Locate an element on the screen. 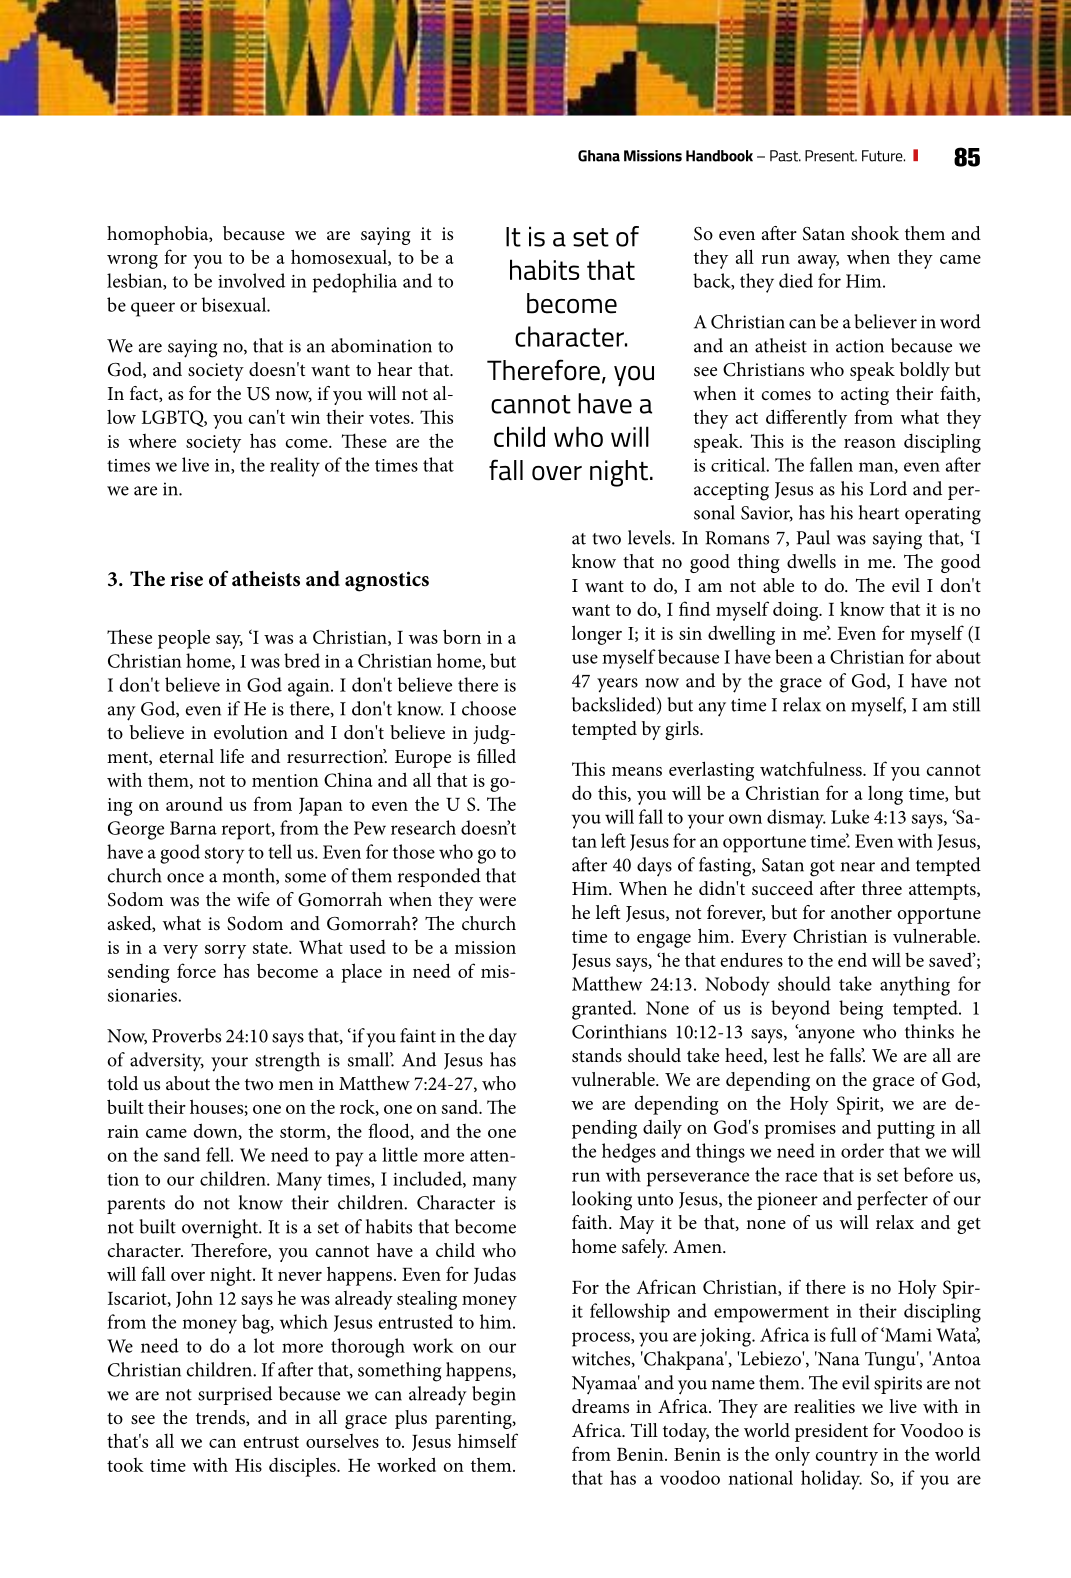 The image size is (1071, 1578). country is located at coordinates (847, 1457).
